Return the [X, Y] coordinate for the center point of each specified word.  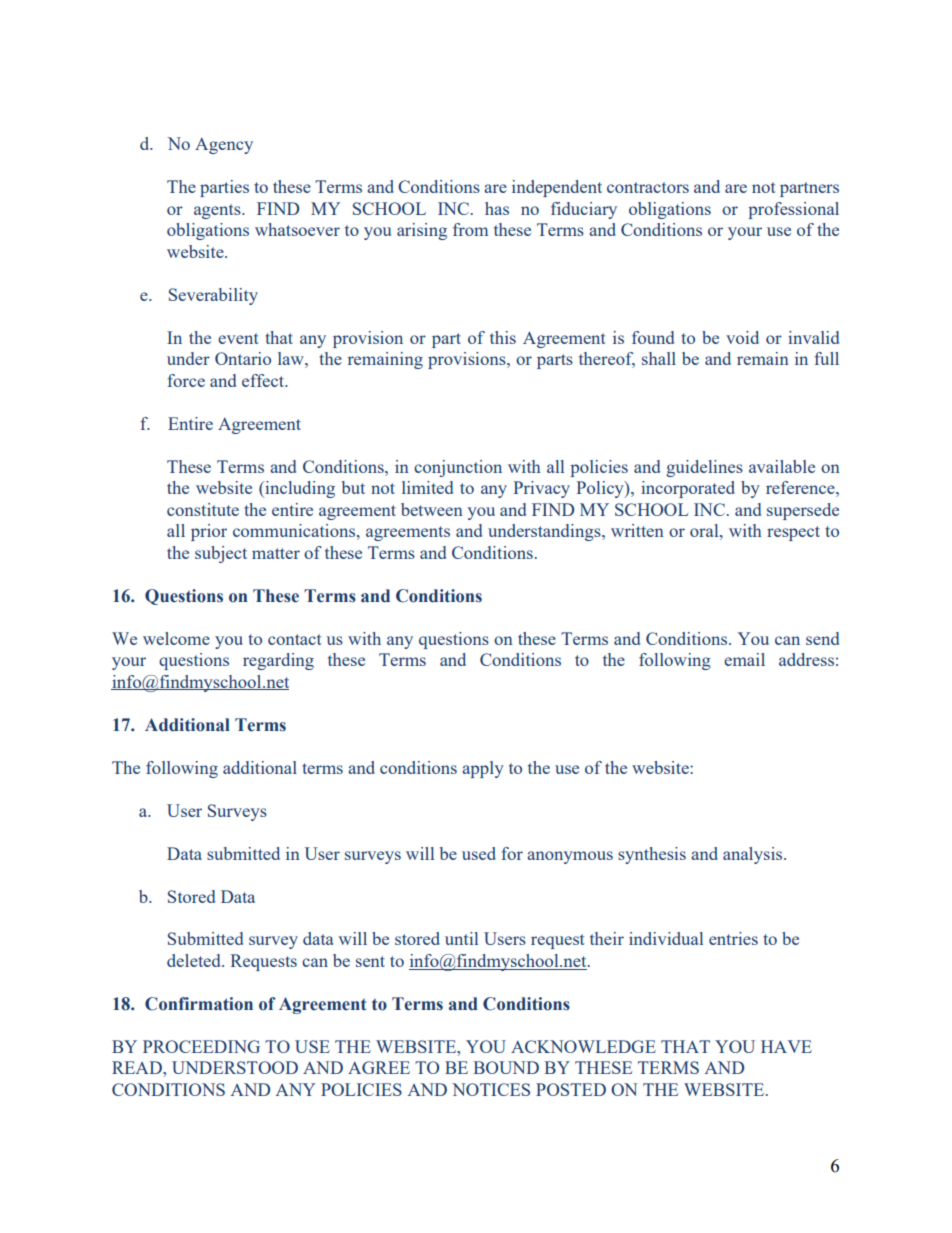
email [744, 659]
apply [483, 769]
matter [276, 553]
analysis [754, 855]
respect [793, 533]
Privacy [541, 489]
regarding [278, 661]
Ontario [243, 358]
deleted [195, 960]
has [497, 208]
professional [793, 210]
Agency [224, 145]
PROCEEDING [201, 1046]
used [479, 853]
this [503, 337]
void [742, 337]
